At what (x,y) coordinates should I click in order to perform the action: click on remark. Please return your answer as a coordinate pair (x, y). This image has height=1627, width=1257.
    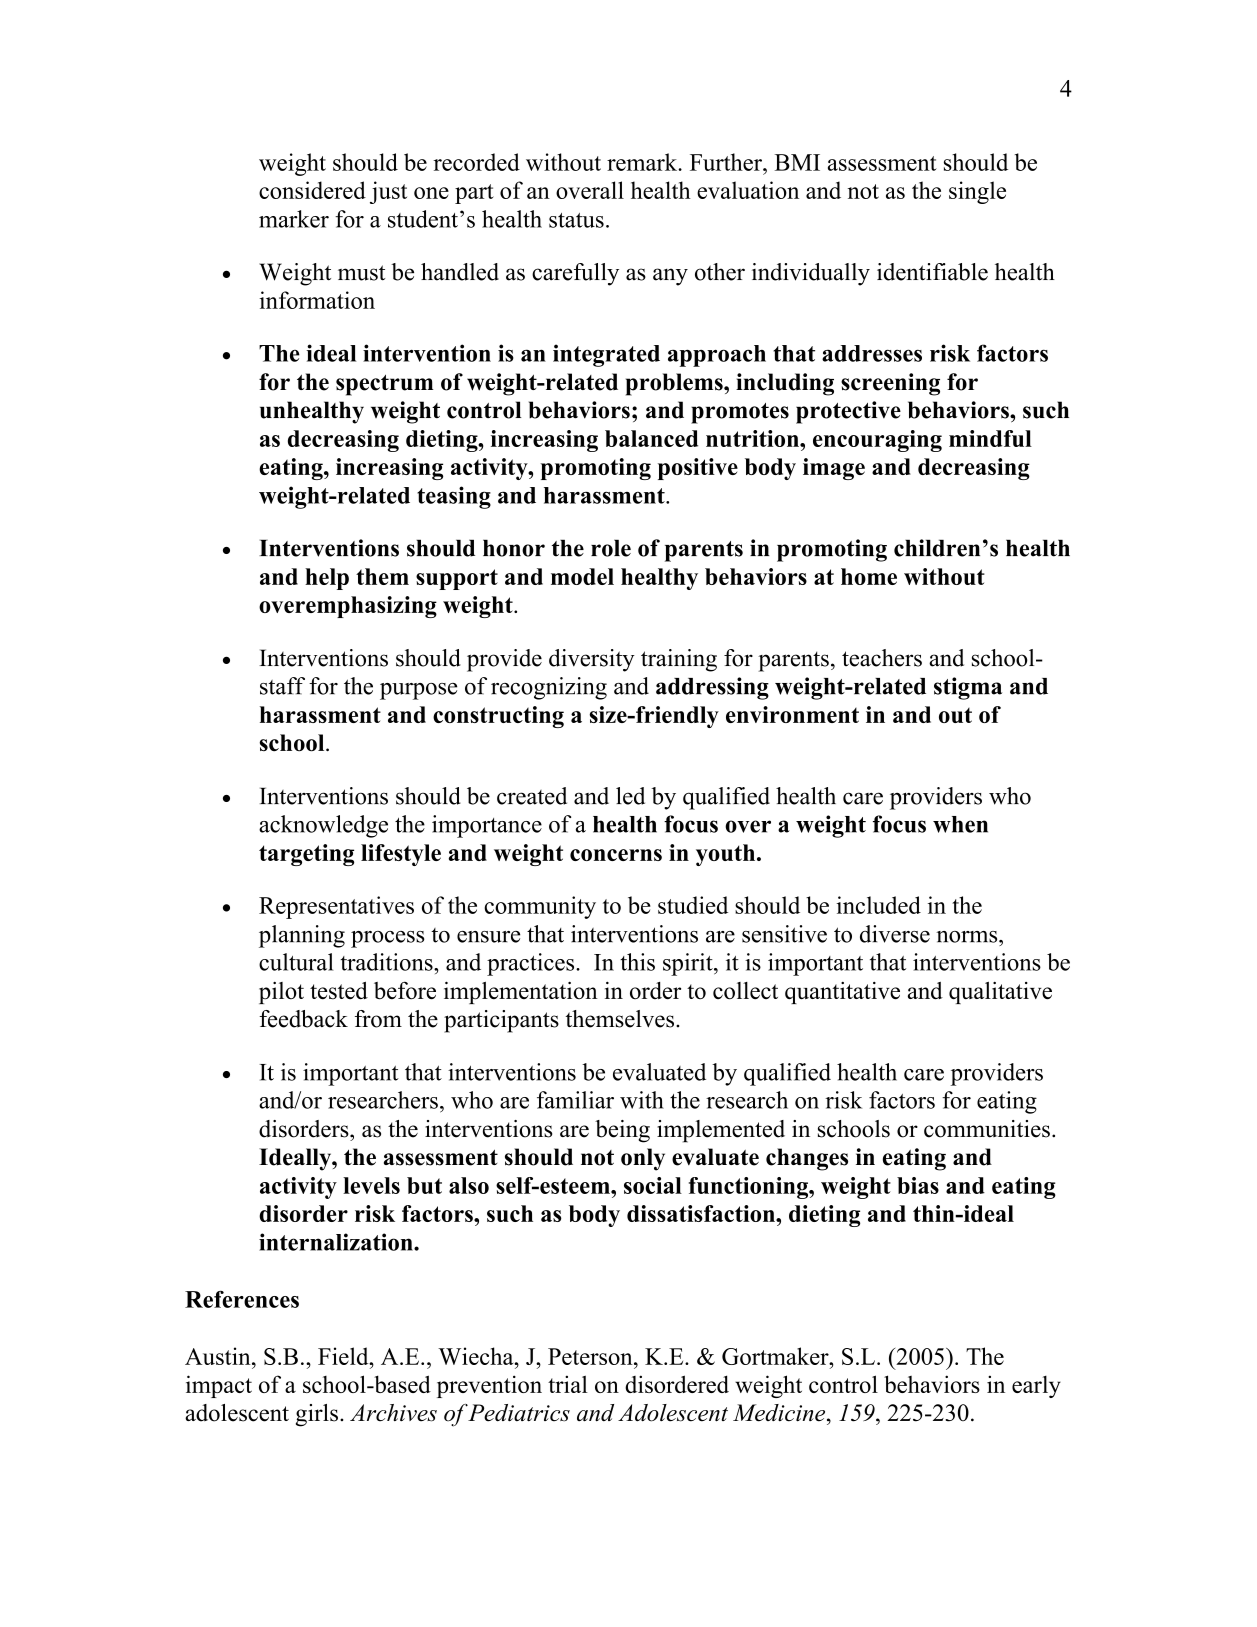
    Looking at the image, I should click on (643, 162).
